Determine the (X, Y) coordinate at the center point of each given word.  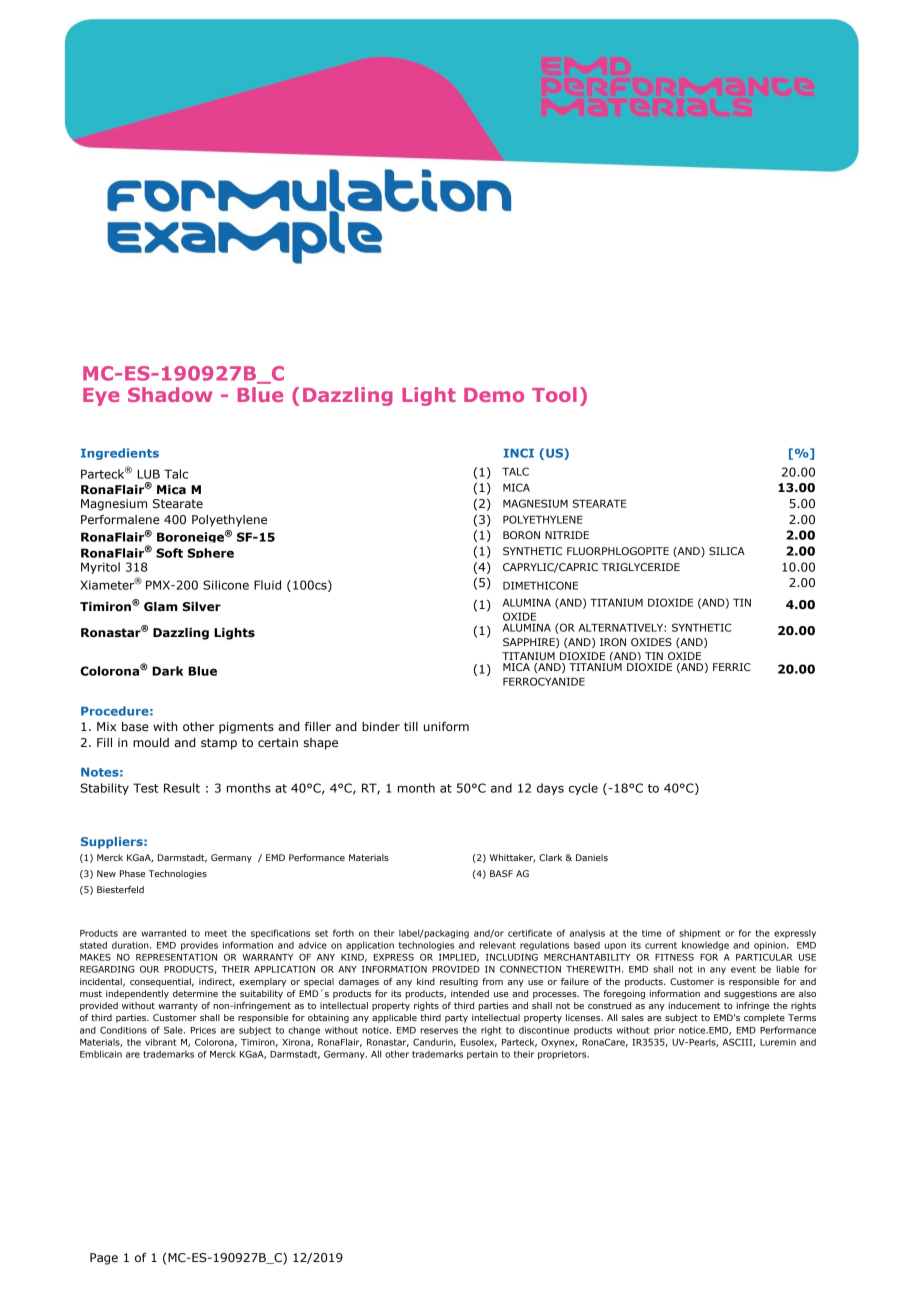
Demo (494, 395)
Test (146, 788)
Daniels (592, 857)
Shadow (170, 394)
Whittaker (512, 858)
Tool (554, 394)
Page (104, 1259)
